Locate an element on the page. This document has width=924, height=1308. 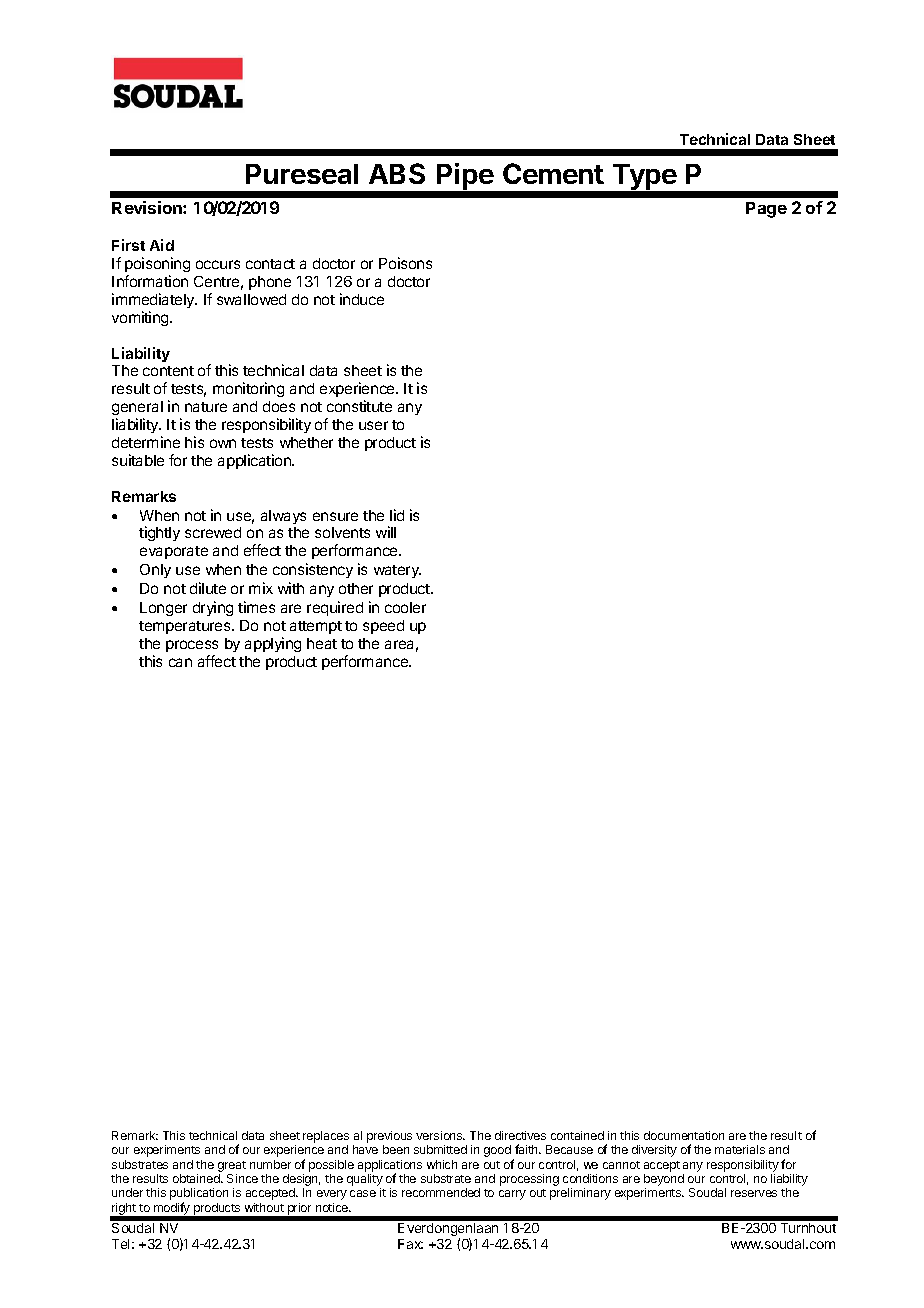
cooler is located at coordinates (405, 607).
